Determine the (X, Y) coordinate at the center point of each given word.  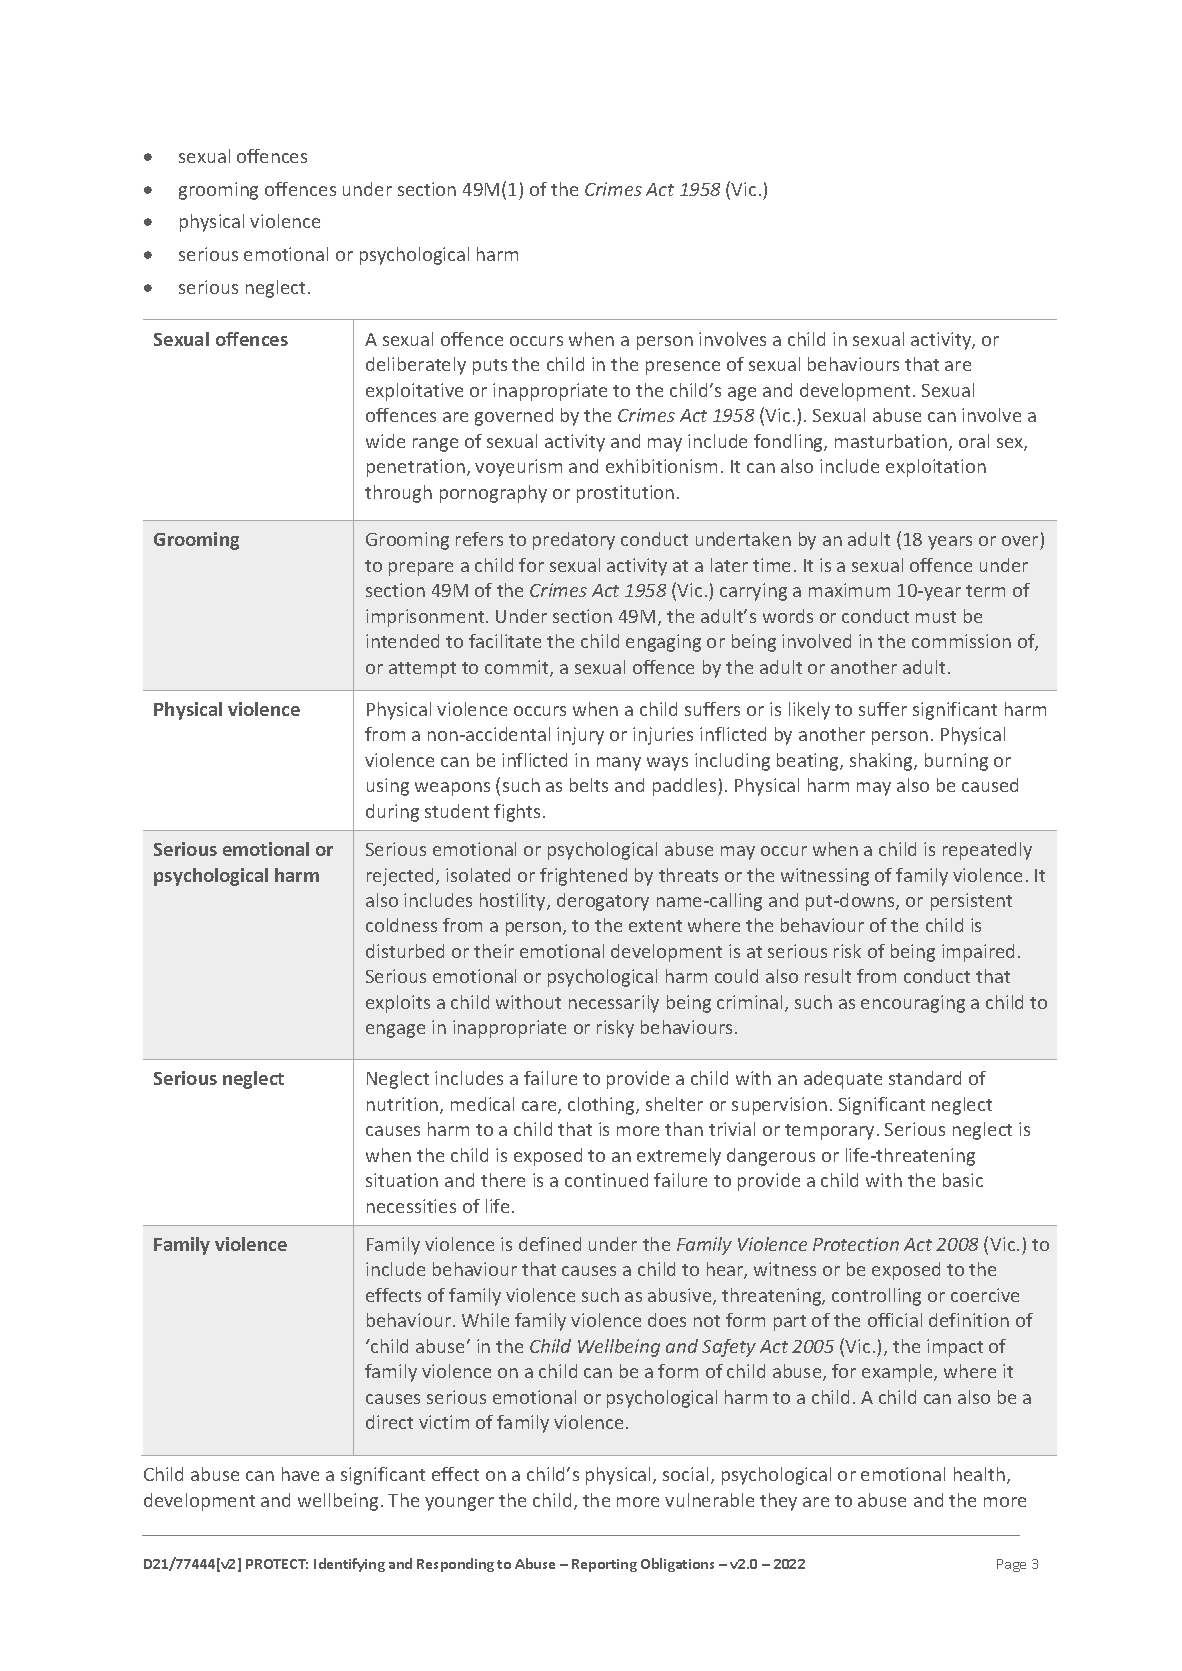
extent (655, 926)
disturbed (405, 951)
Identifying (349, 1565)
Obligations (677, 1565)
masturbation (891, 441)
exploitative (414, 392)
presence (683, 368)
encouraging (913, 1004)
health (979, 1474)
